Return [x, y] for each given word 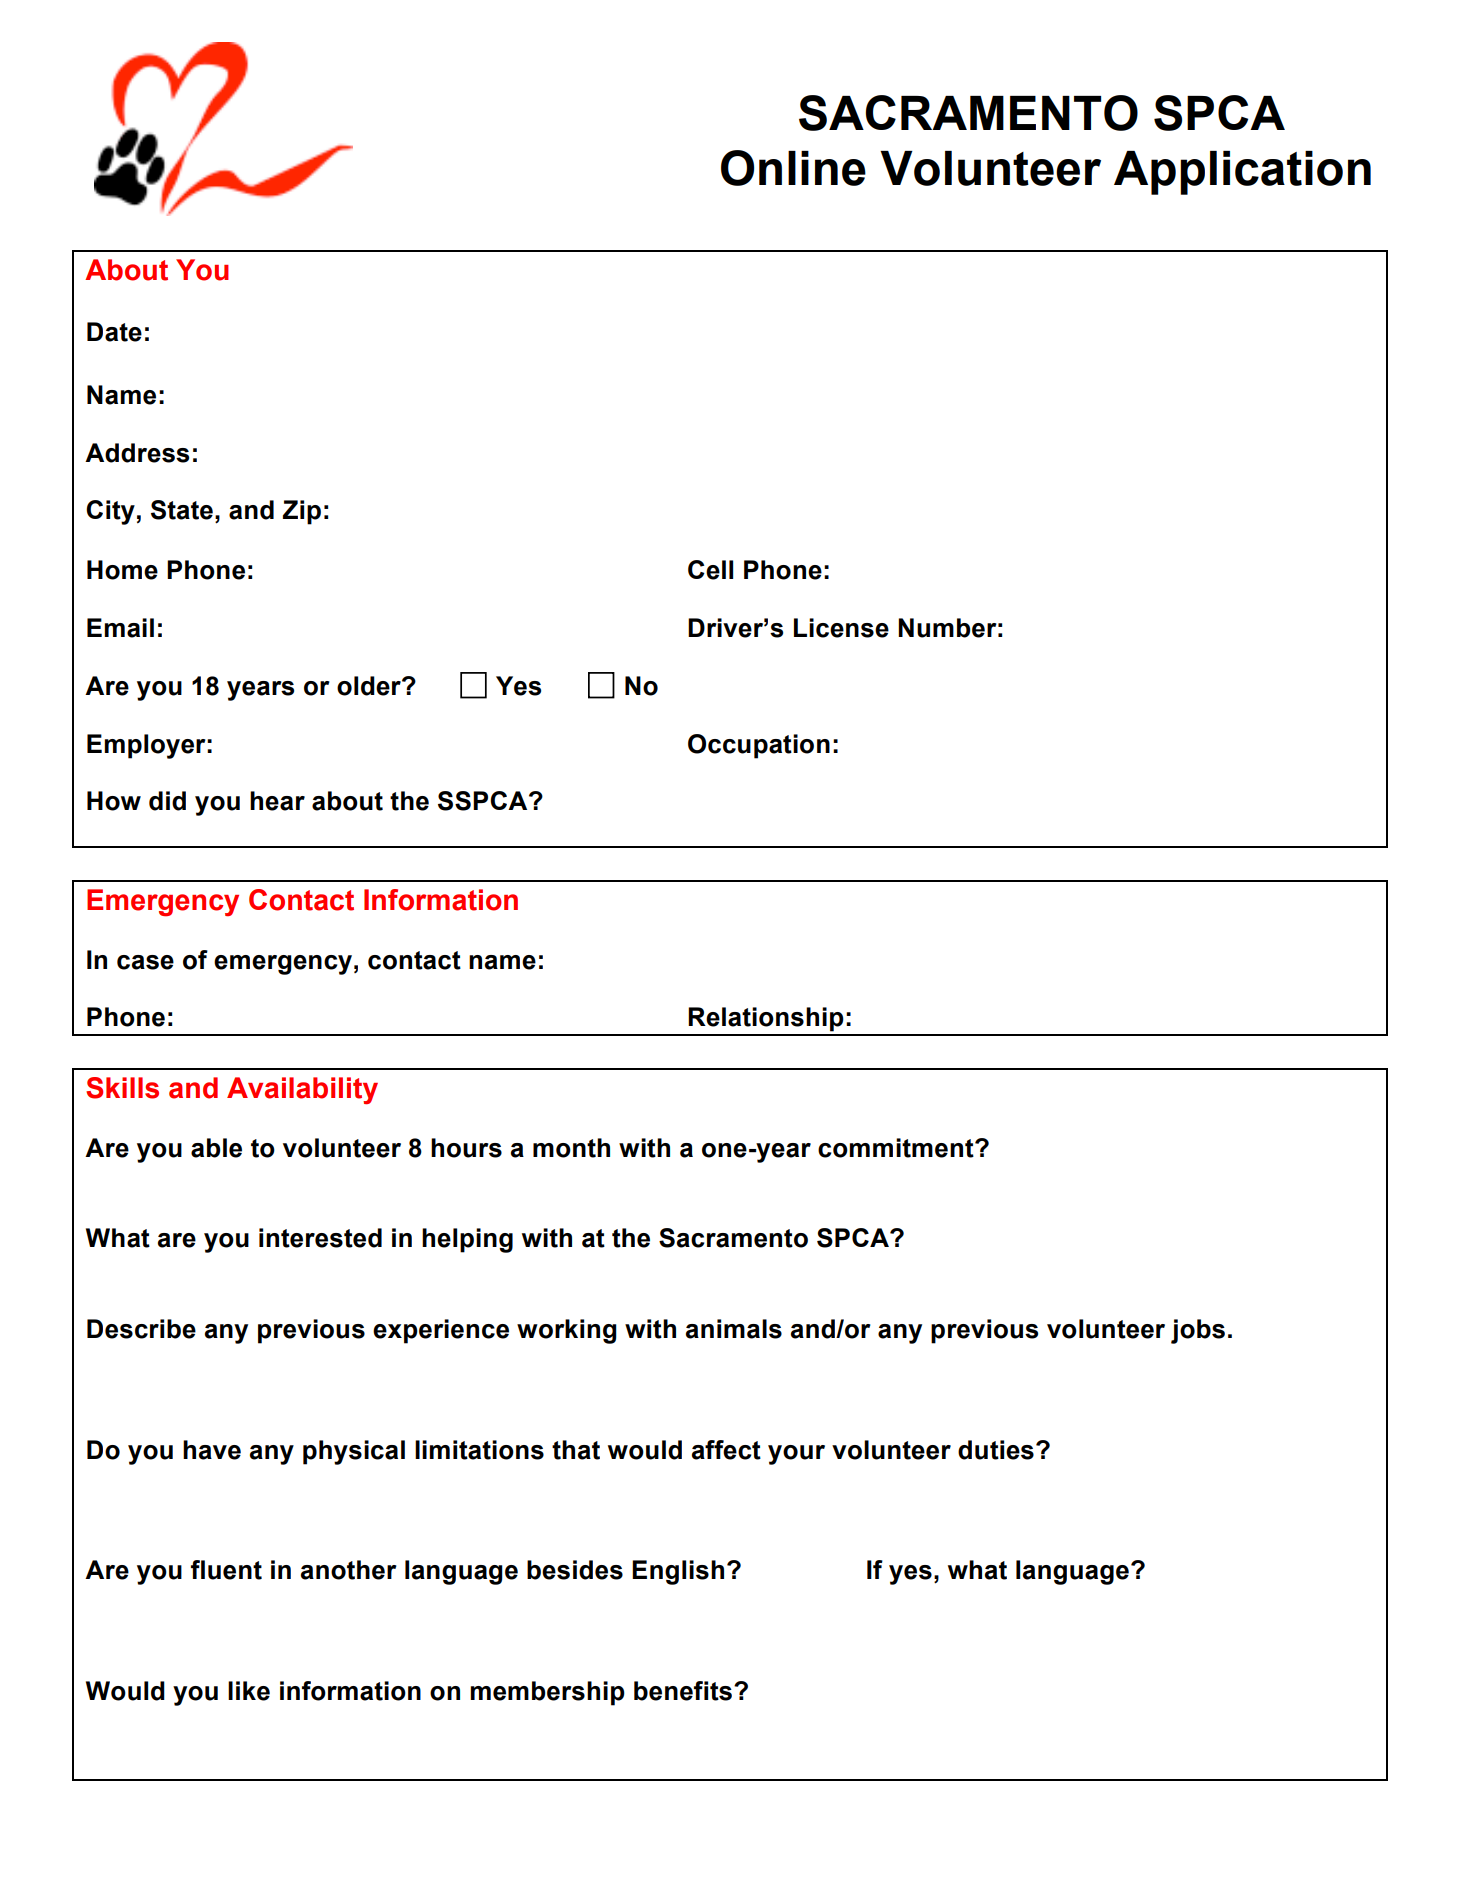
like [249, 1691]
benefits [683, 1691]
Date [114, 332]
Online [793, 168]
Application [1242, 173]
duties [996, 1450]
